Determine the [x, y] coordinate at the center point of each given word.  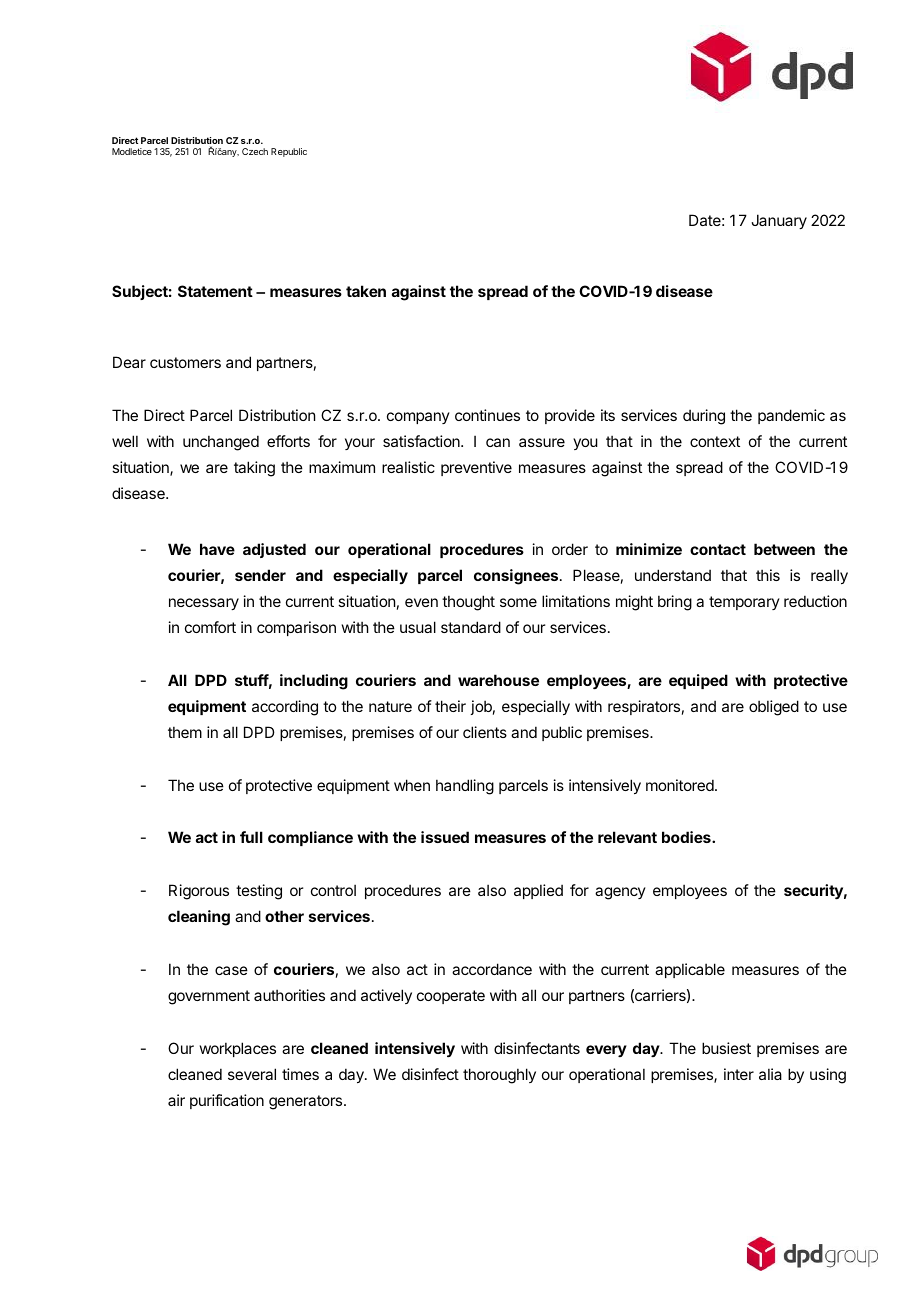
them [185, 732]
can [498, 442]
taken [366, 291]
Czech [255, 151]
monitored [681, 785]
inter [739, 1074]
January [779, 221]
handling [465, 787]
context [715, 441]
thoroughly [499, 1076]
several [252, 1074]
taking [254, 469]
